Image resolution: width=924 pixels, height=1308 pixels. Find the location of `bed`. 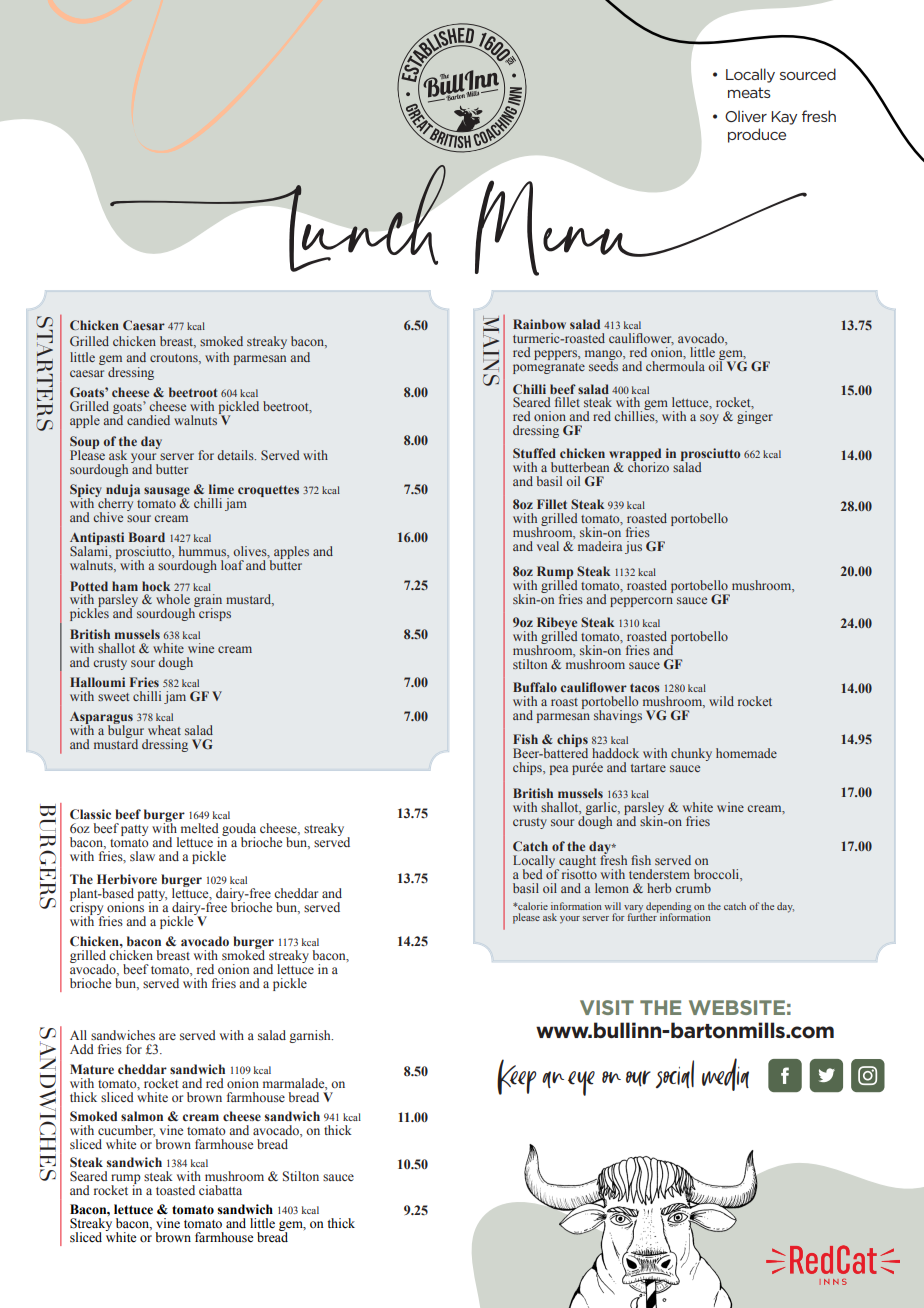

bed is located at coordinates (533, 874).
